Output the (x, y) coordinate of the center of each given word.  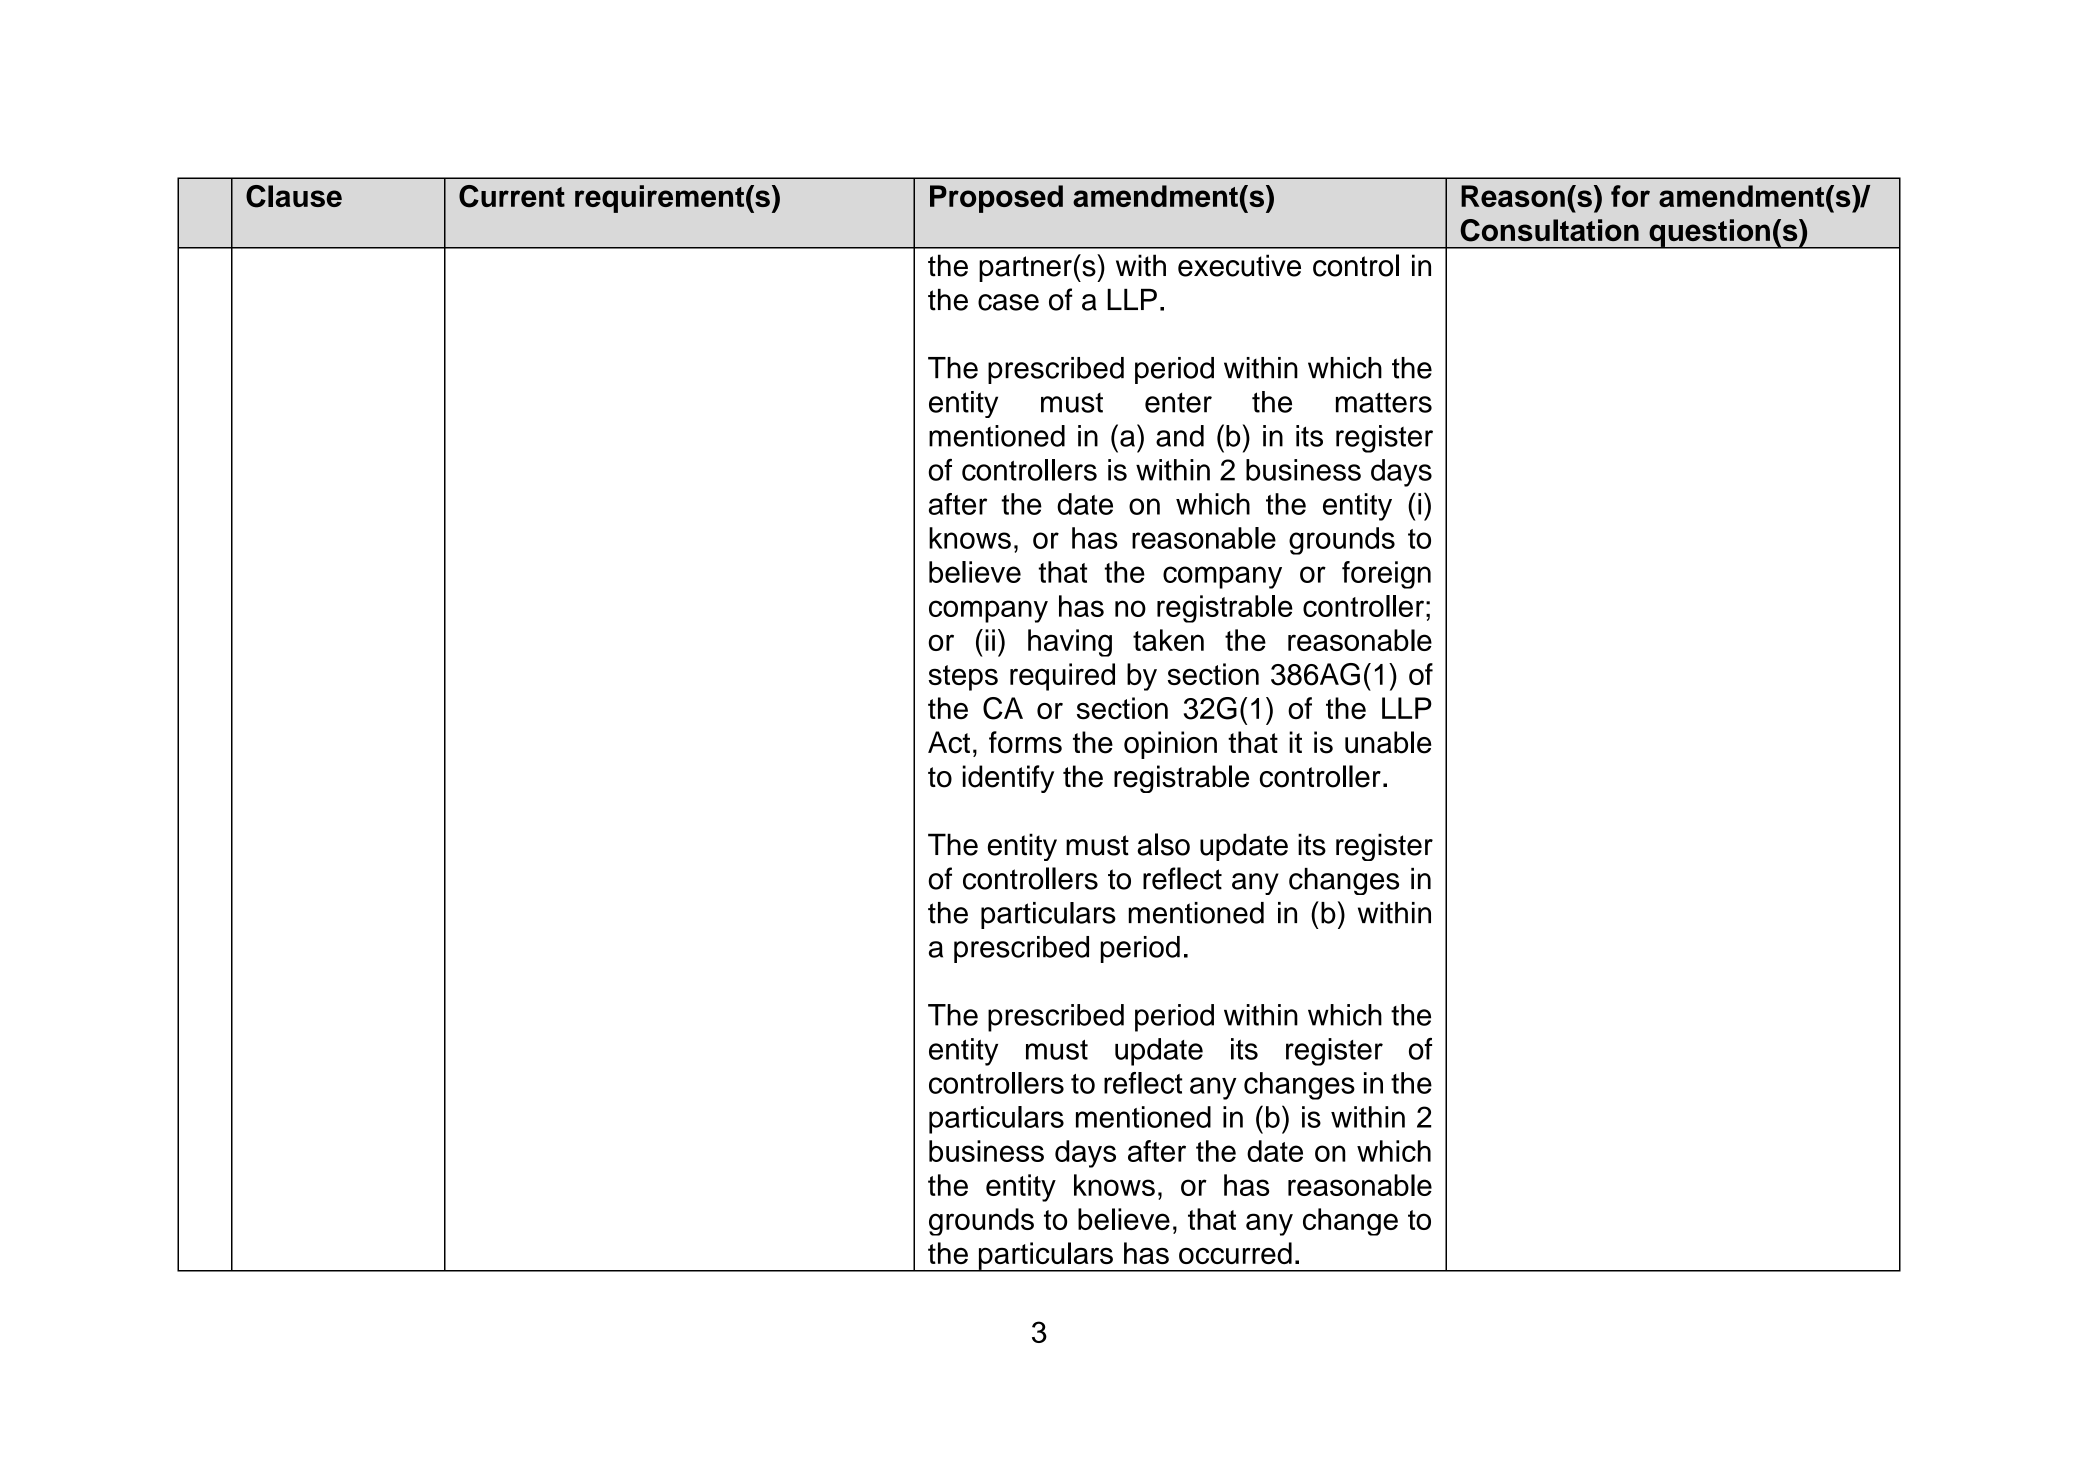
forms (1025, 742)
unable (1388, 742)
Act (949, 742)
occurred (1235, 1253)
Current (512, 196)
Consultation (1549, 230)
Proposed (996, 199)
